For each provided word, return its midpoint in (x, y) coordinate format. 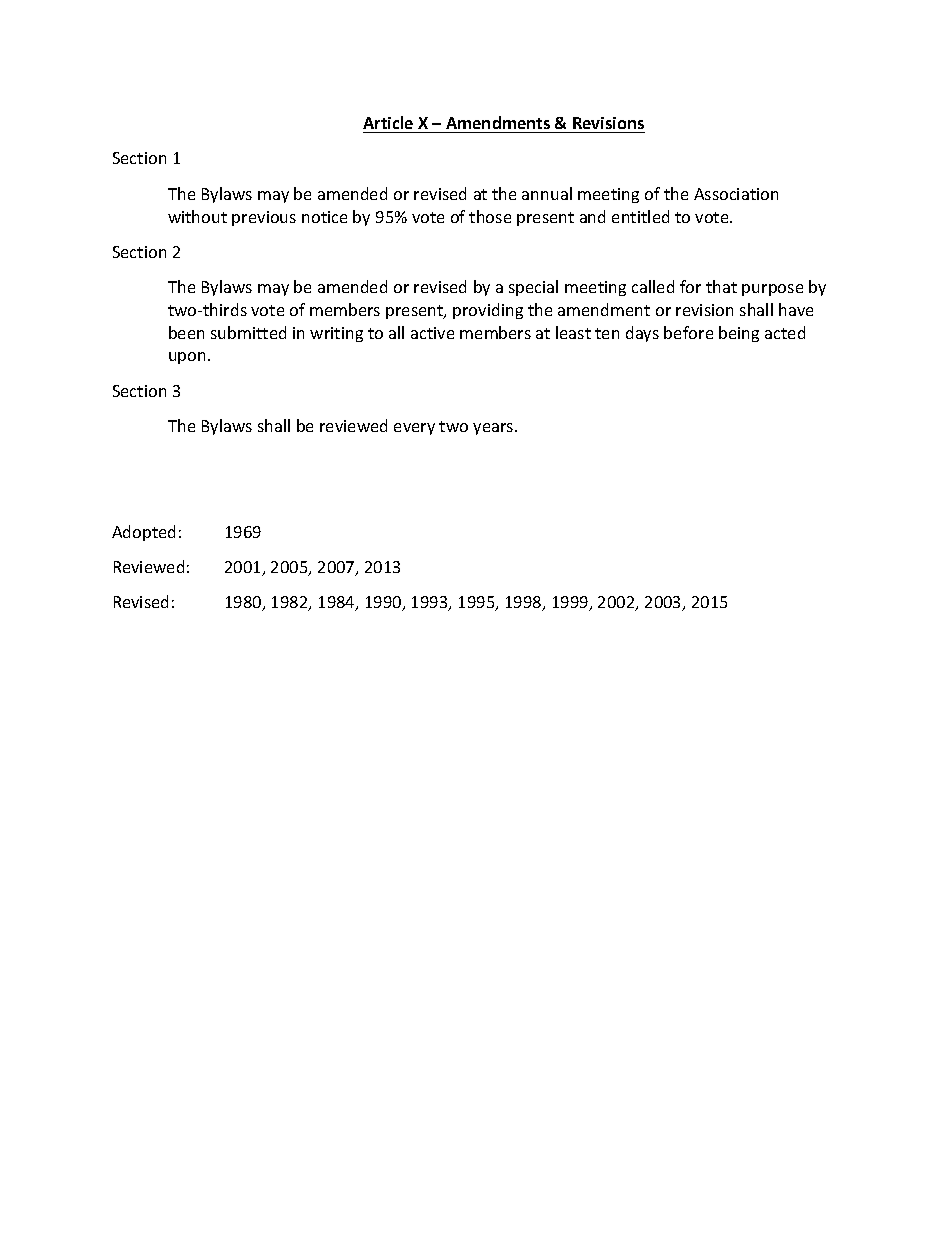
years (494, 429)
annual (547, 193)
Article (388, 122)
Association (736, 194)
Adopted (143, 533)
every (414, 429)
